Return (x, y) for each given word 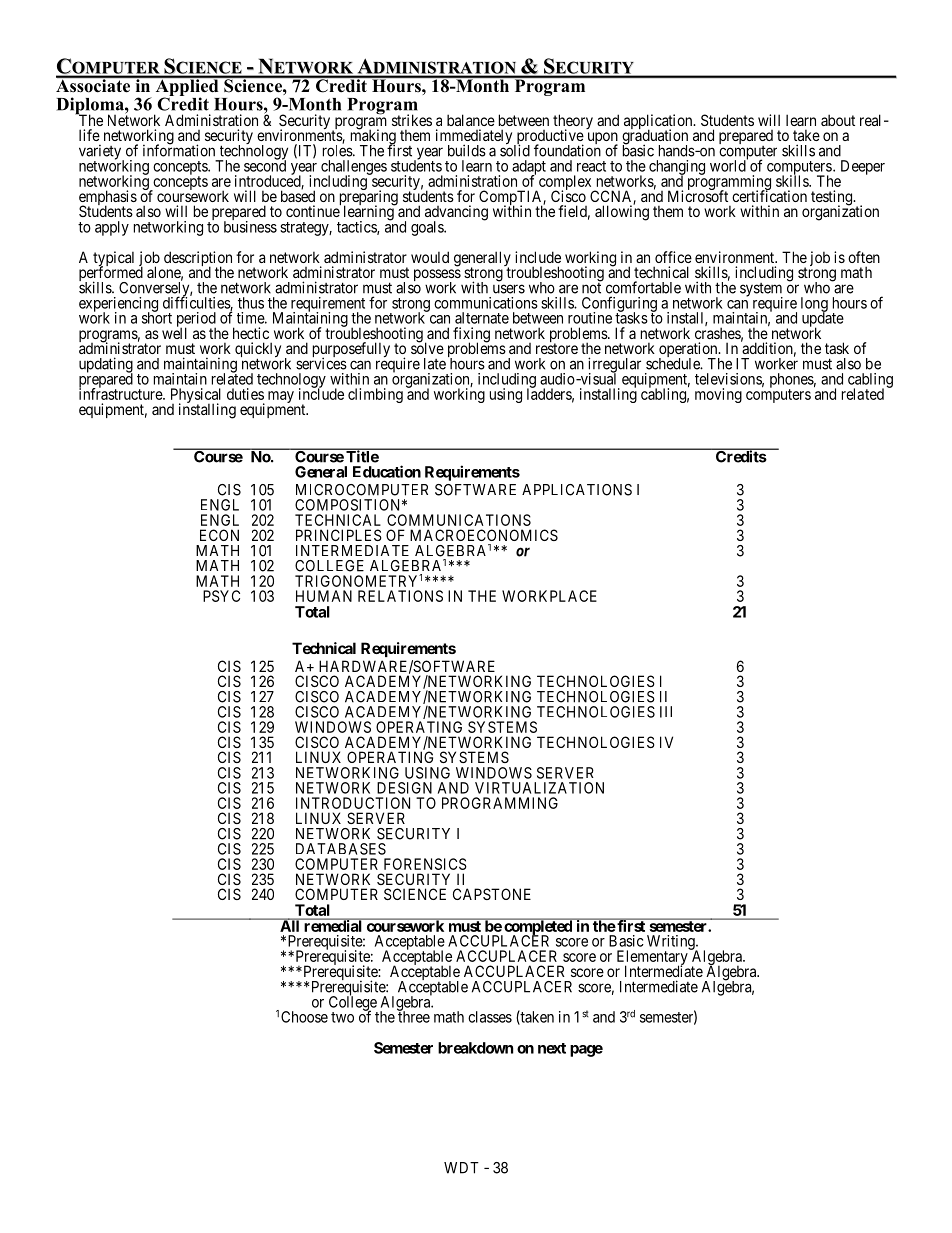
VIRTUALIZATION (539, 788)
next (552, 1048)
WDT (461, 1168)
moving (718, 395)
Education (387, 471)
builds (467, 150)
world (729, 165)
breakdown (475, 1048)
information (179, 150)
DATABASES (341, 849)
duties (245, 394)
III (666, 712)
